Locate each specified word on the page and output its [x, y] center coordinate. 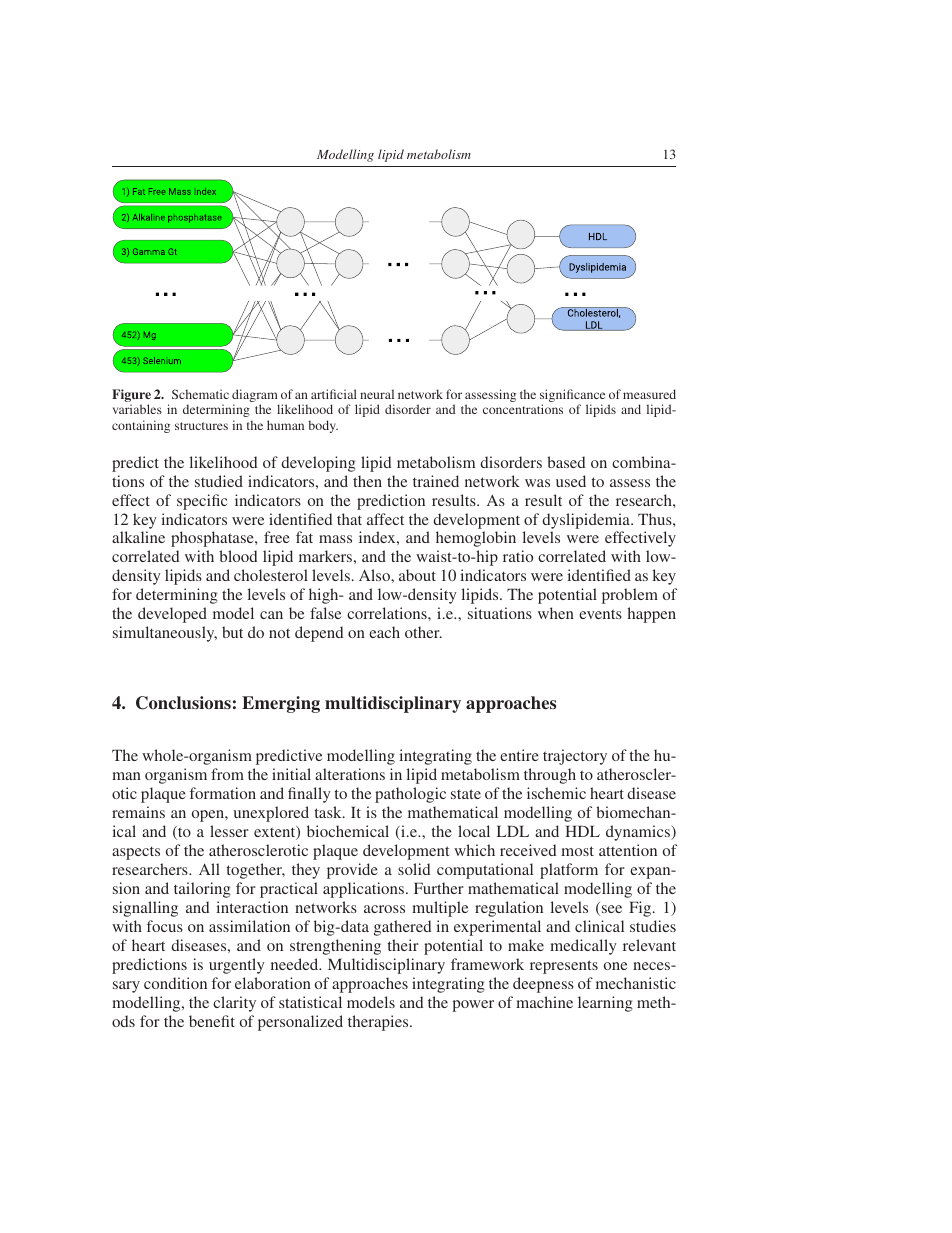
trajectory [575, 757]
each [384, 632]
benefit [212, 1021]
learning [605, 1004]
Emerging [281, 704]
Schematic [200, 394]
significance [572, 397]
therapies [379, 1023]
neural [377, 394]
